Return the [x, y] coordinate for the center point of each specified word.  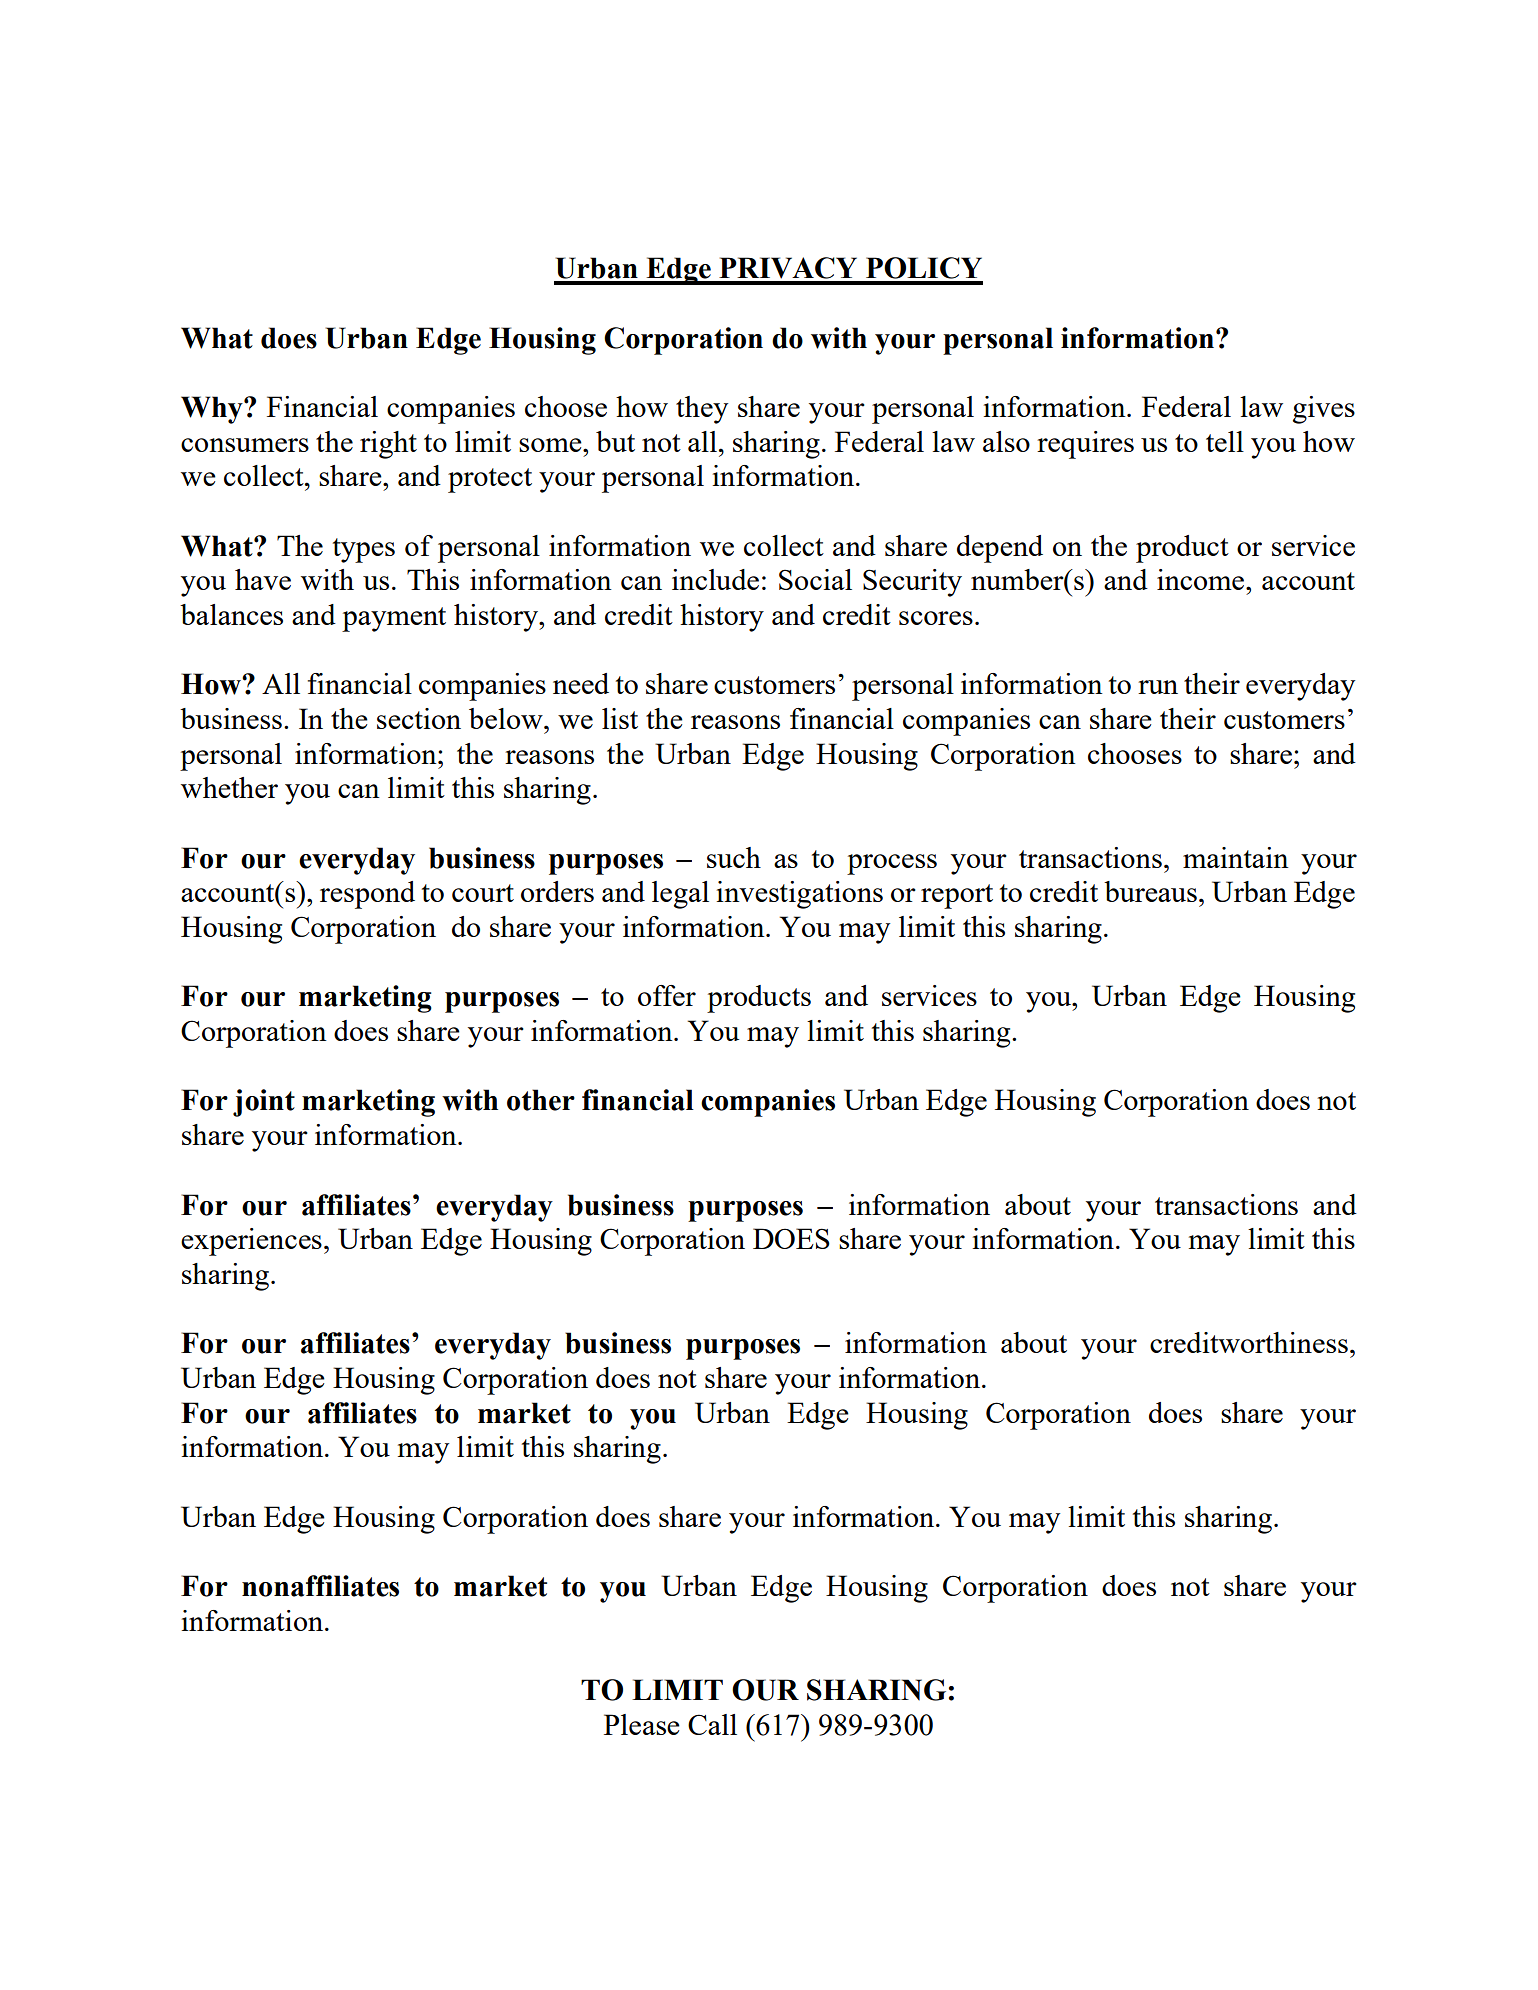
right [388, 445]
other [541, 1100]
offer [667, 995]
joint [264, 1103]
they [702, 410]
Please [642, 1724]
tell [1225, 441]
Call [712, 1724]
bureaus [1150, 891]
